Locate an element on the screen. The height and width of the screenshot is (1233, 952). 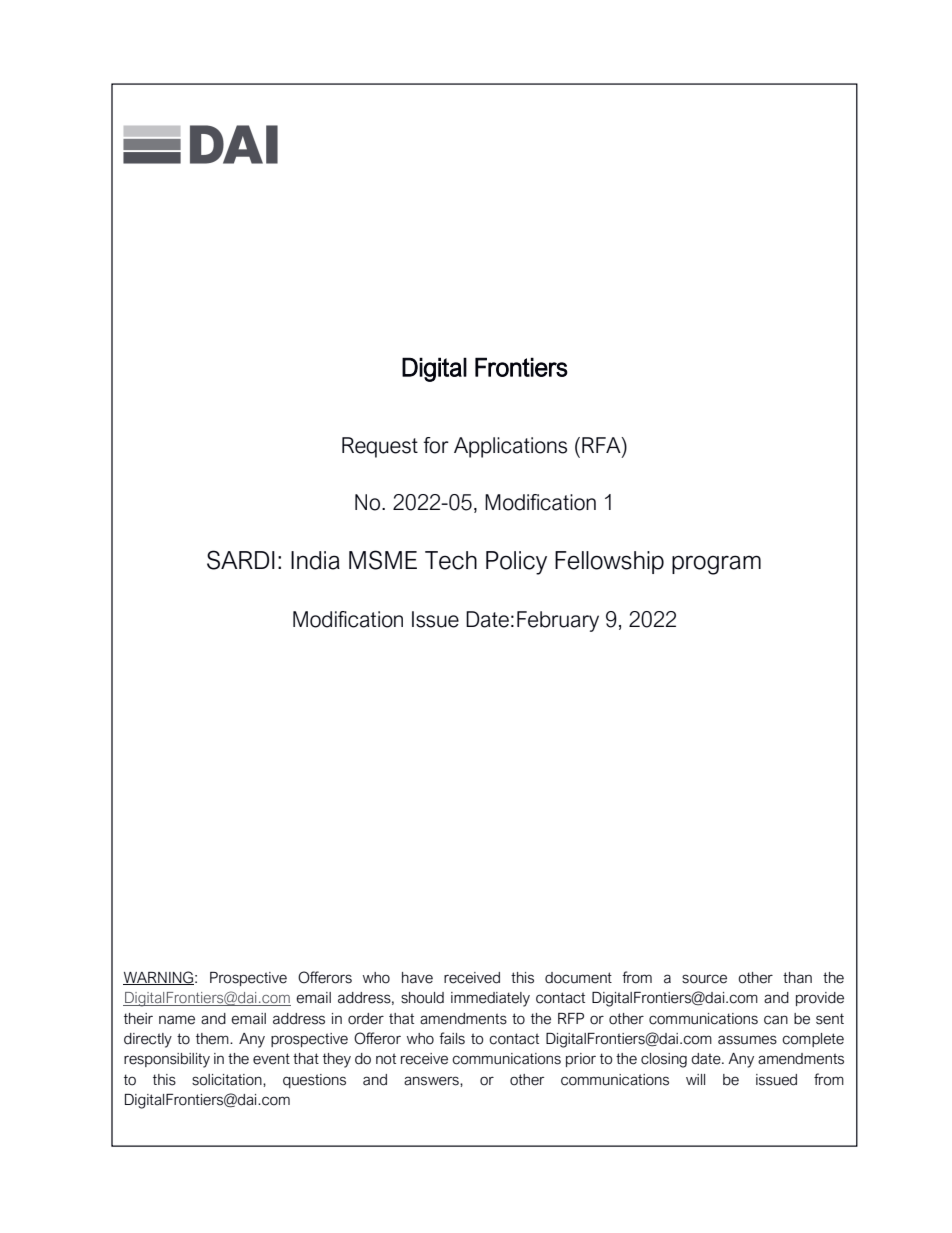
Request is located at coordinates (380, 447).
